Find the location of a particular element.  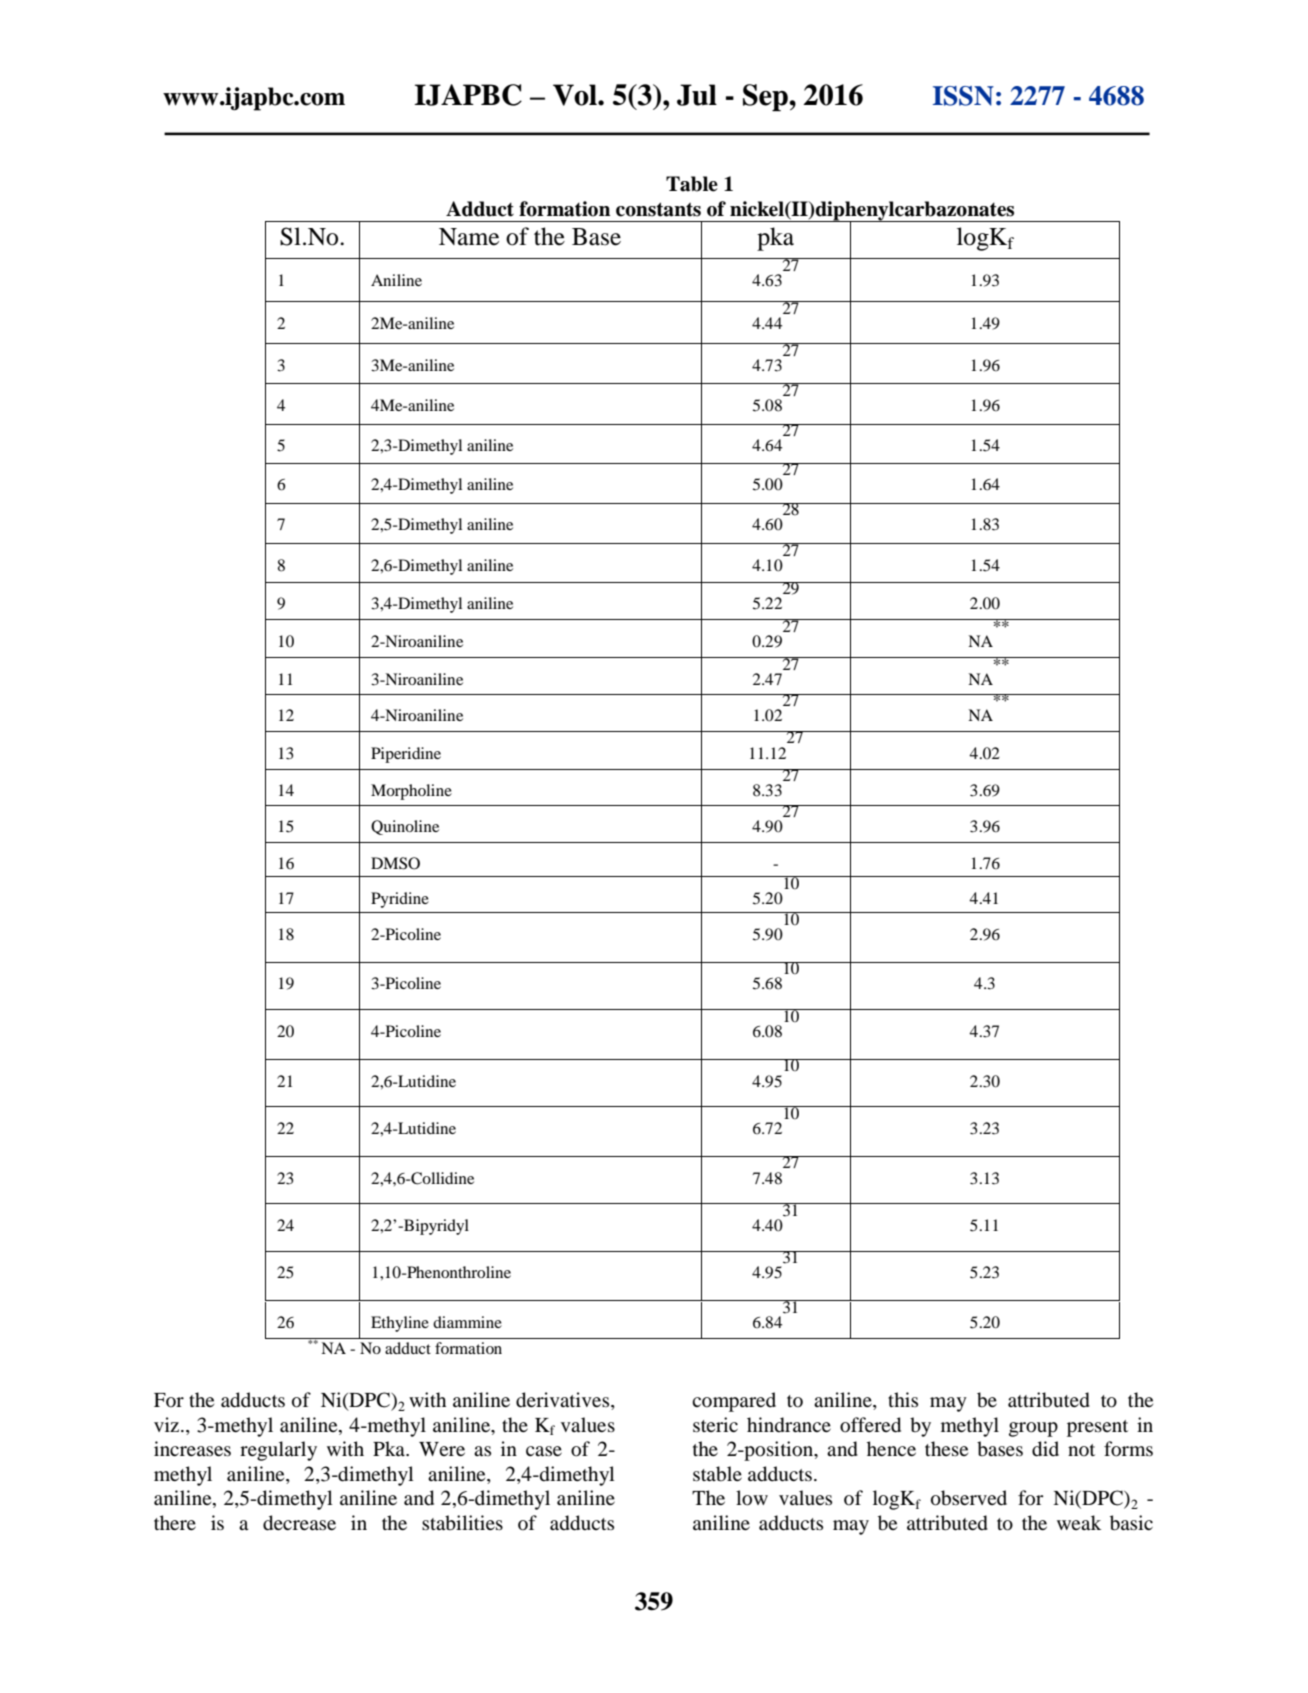

steric is located at coordinates (715, 1424).
